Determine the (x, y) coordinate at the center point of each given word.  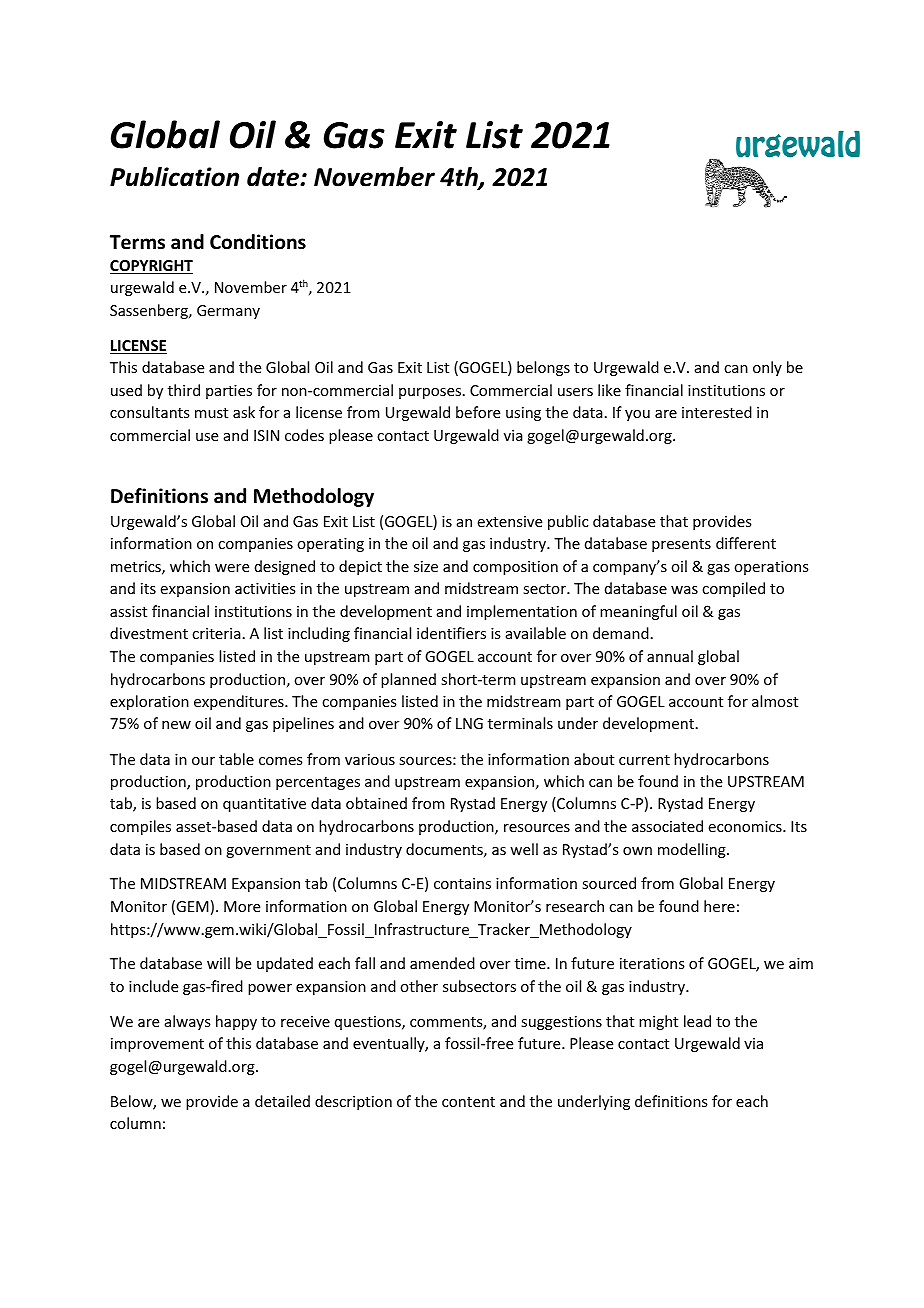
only (767, 368)
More (242, 906)
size (426, 566)
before (478, 412)
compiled (733, 589)
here (719, 906)
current (644, 760)
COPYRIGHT (151, 267)
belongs (543, 368)
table (236, 759)
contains (462, 883)
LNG (469, 723)
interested (717, 412)
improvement (157, 1045)
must (211, 413)
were (232, 568)
